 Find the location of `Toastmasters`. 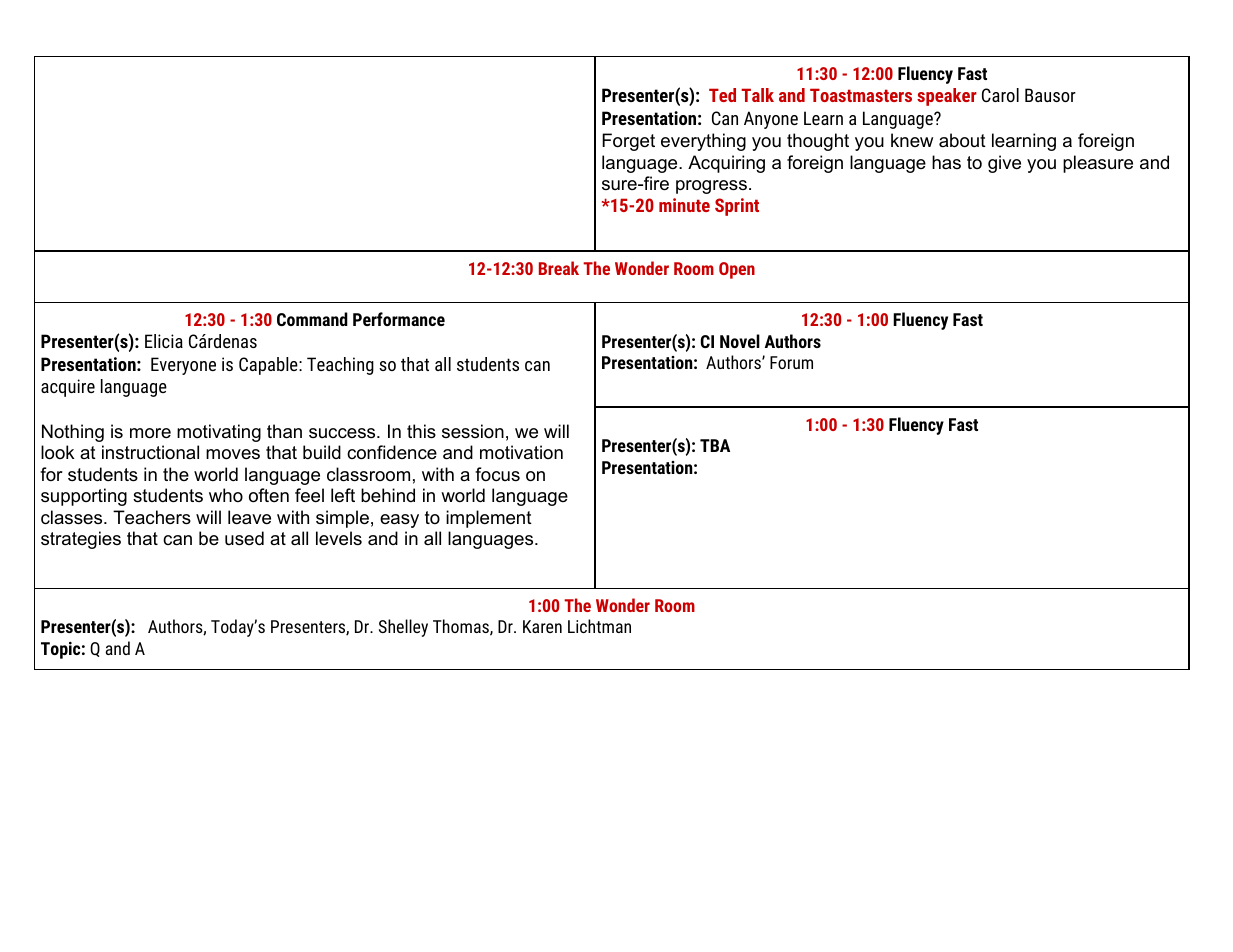

Toastmasters is located at coordinates (861, 95).
